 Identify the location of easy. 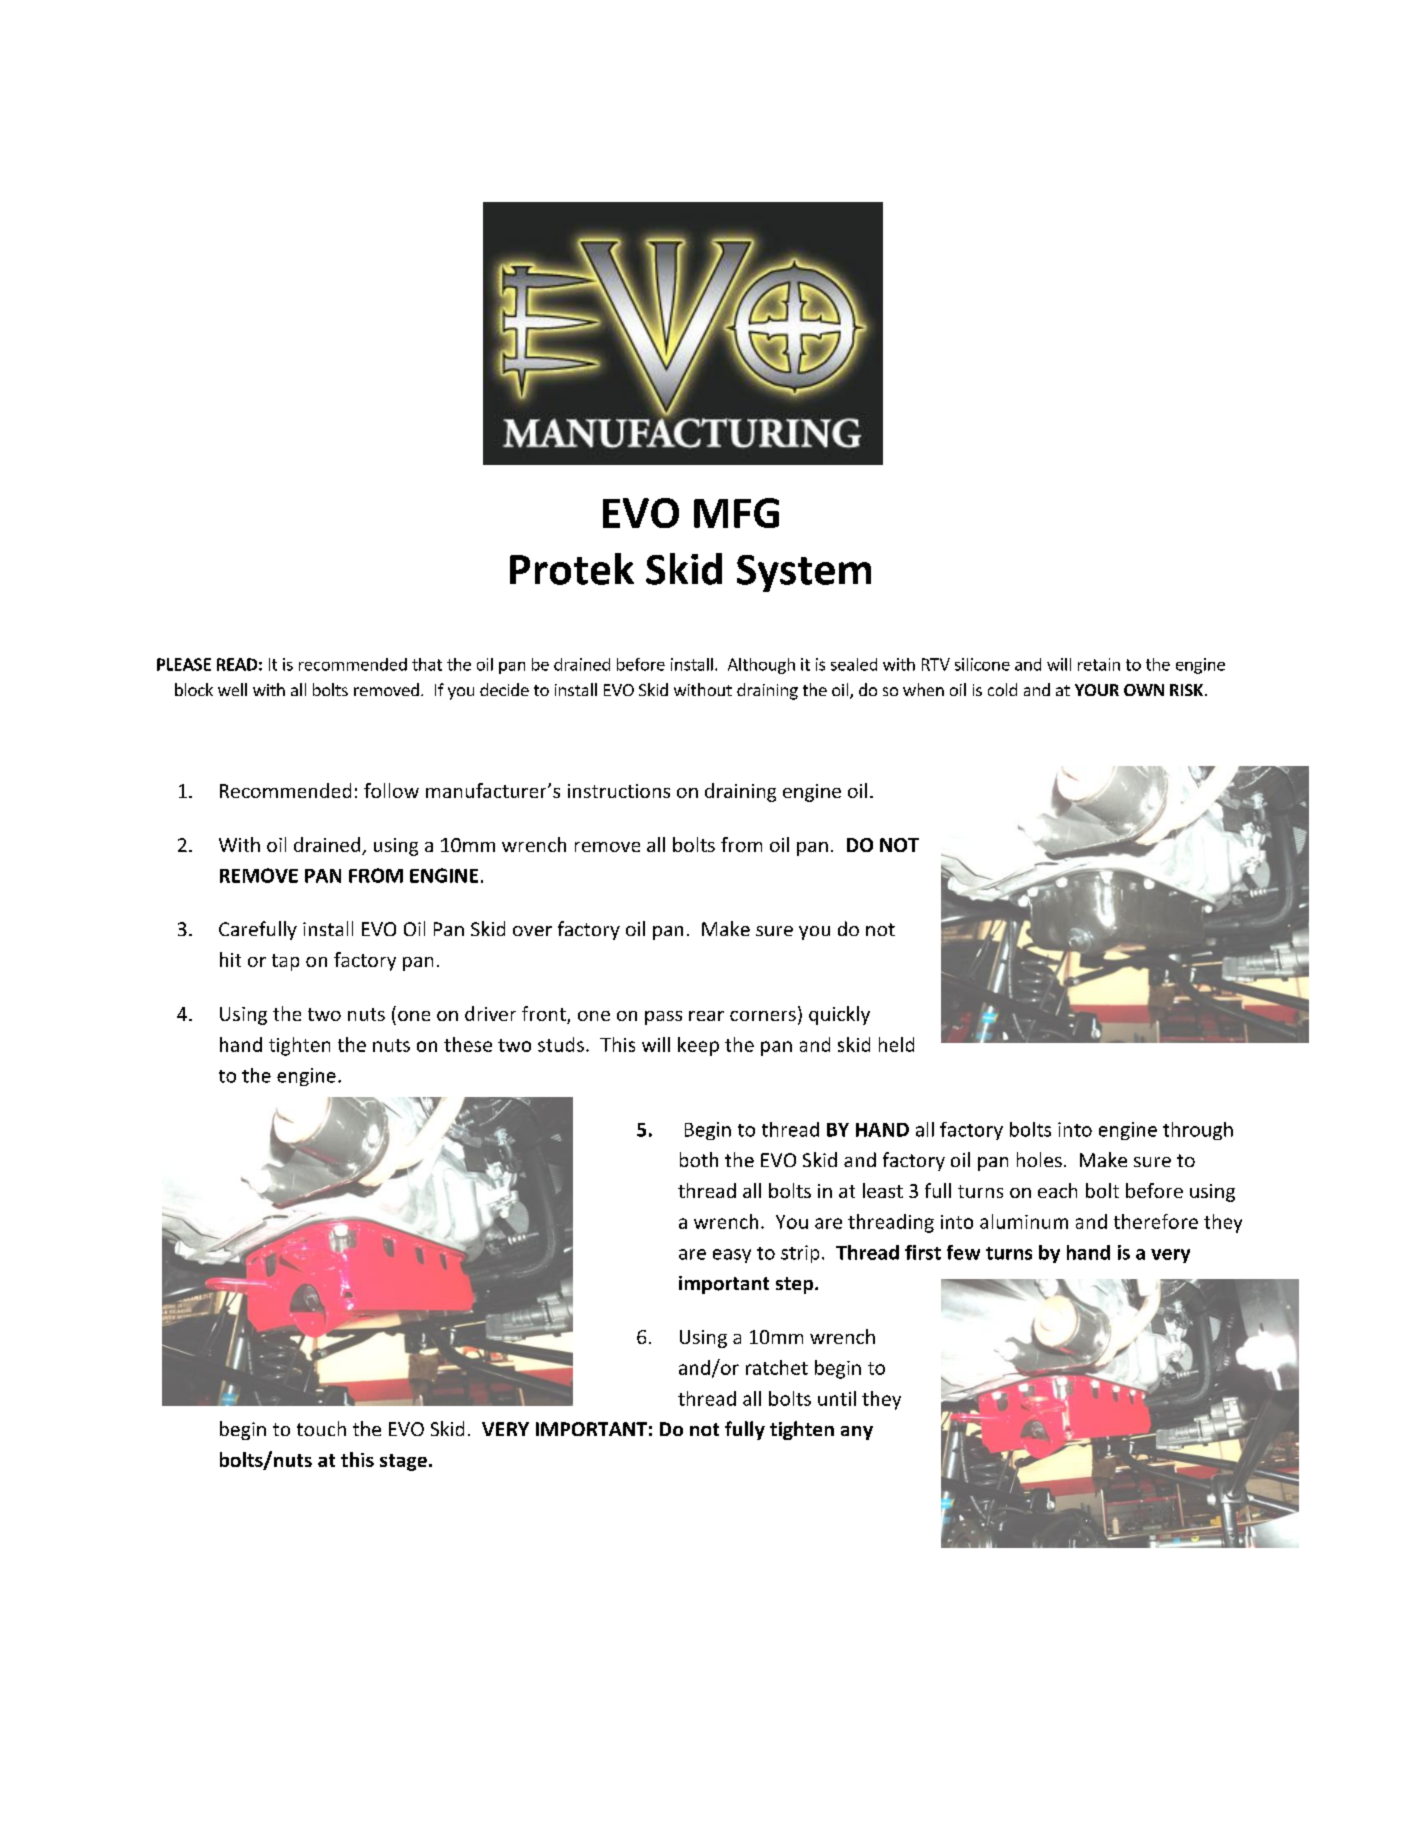
(732, 1256).
